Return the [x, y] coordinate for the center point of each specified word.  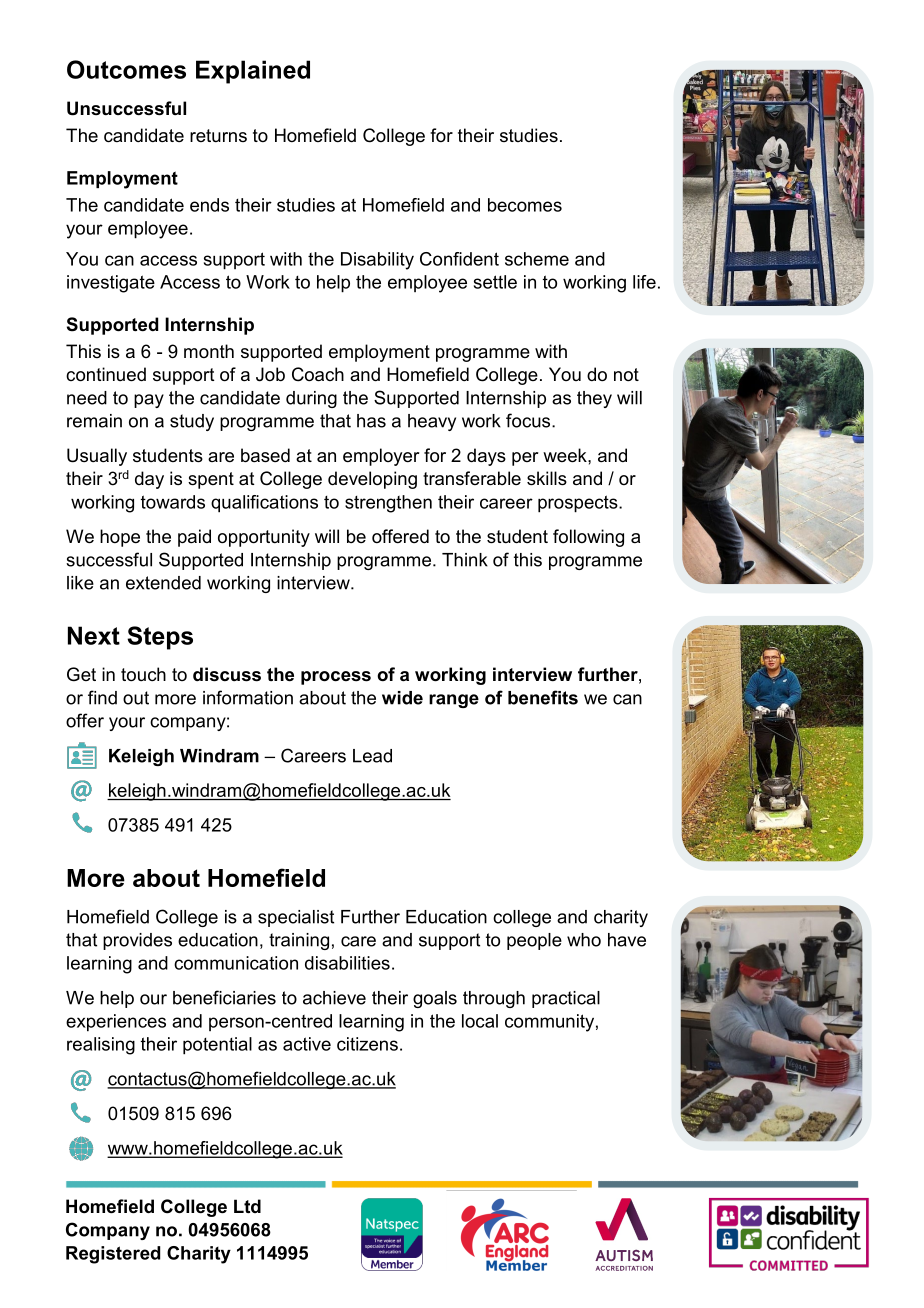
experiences [116, 1023]
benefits [543, 697]
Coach [318, 374]
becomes [525, 205]
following [588, 538]
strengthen [388, 504]
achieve [334, 998]
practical [566, 999]
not [626, 374]
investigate [111, 284]
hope [120, 538]
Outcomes [126, 69]
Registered [113, 1255]
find [102, 697]
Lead [372, 756]
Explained [253, 72]
